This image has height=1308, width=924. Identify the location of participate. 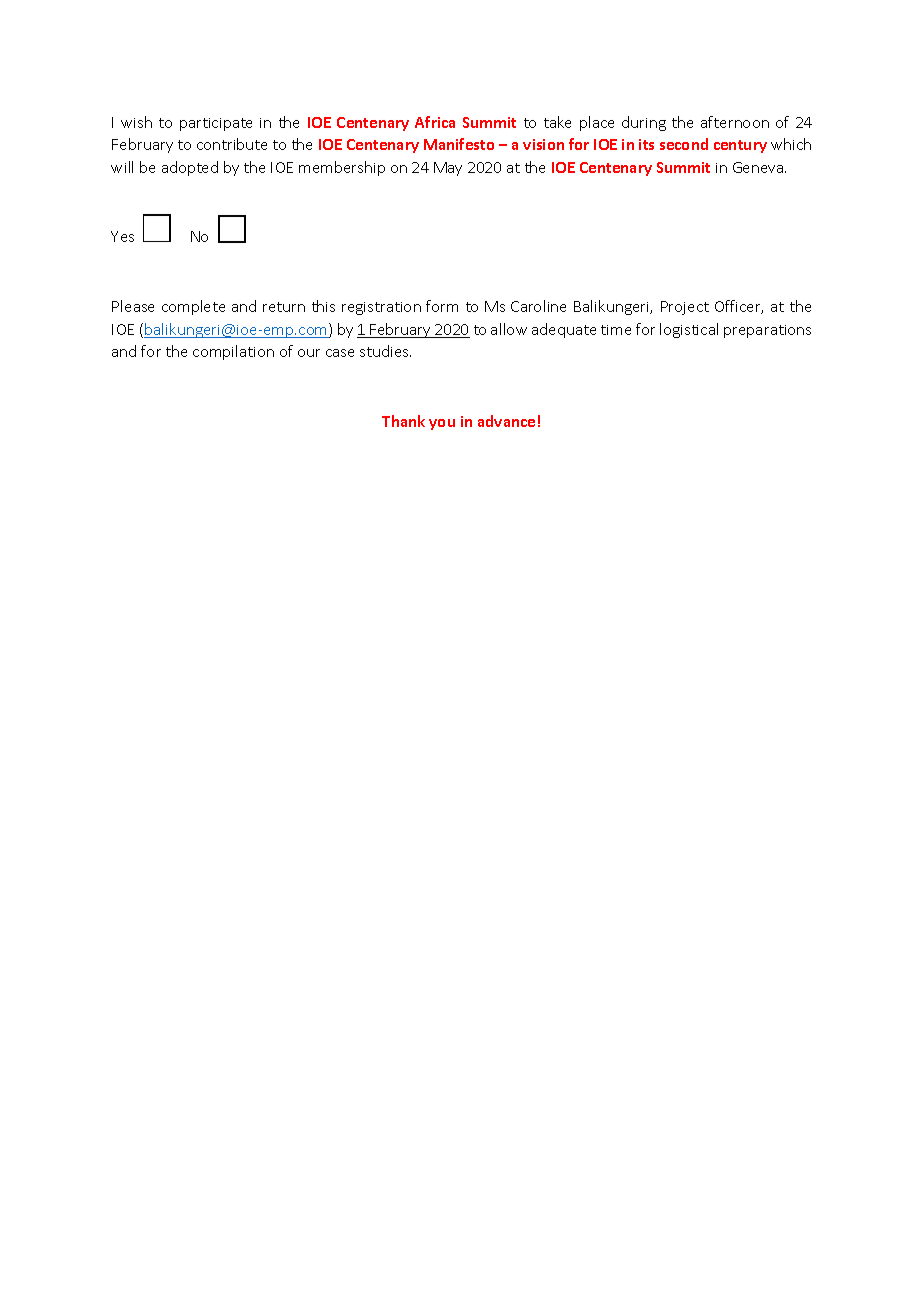
(216, 124).
